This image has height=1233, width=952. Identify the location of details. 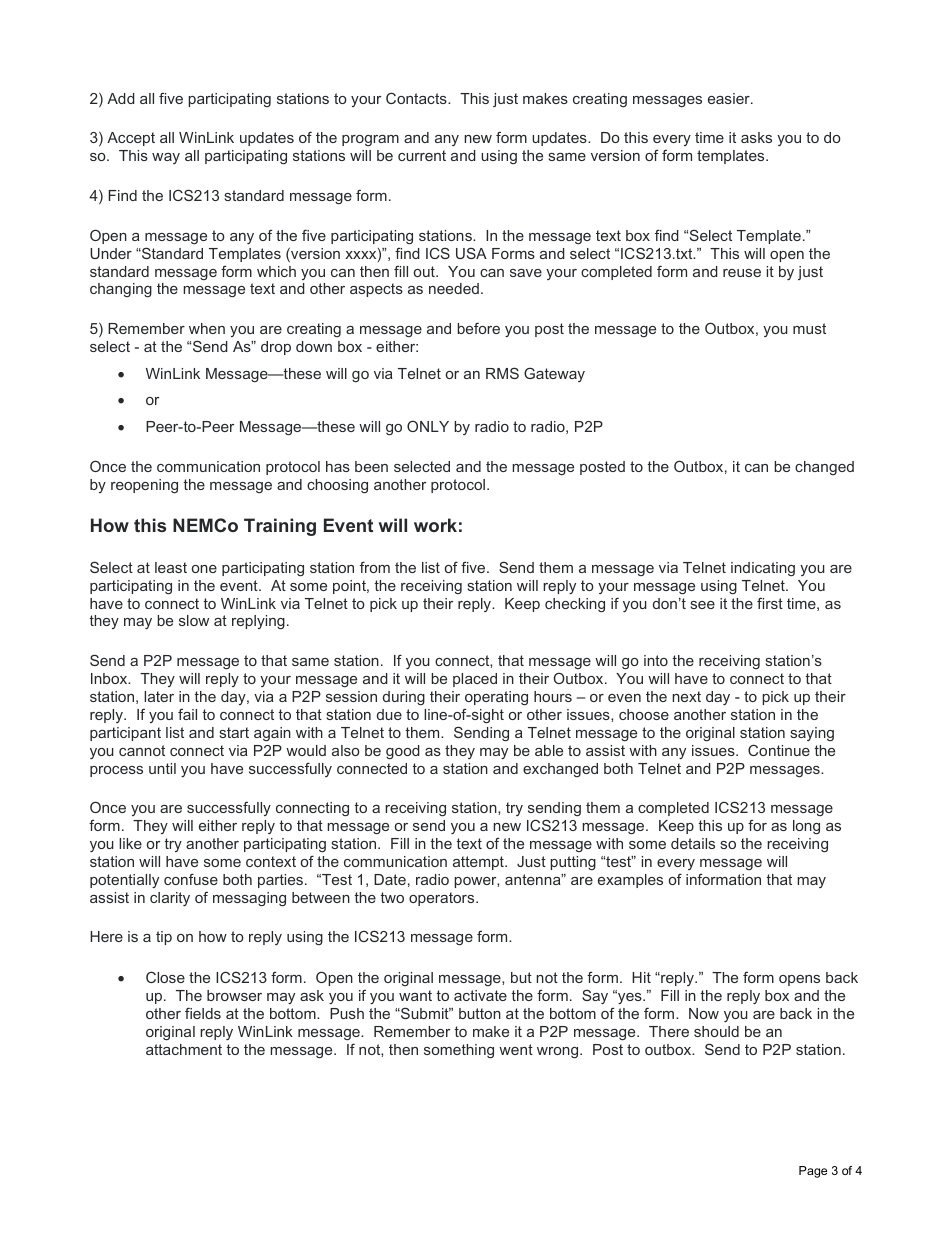
(693, 843).
